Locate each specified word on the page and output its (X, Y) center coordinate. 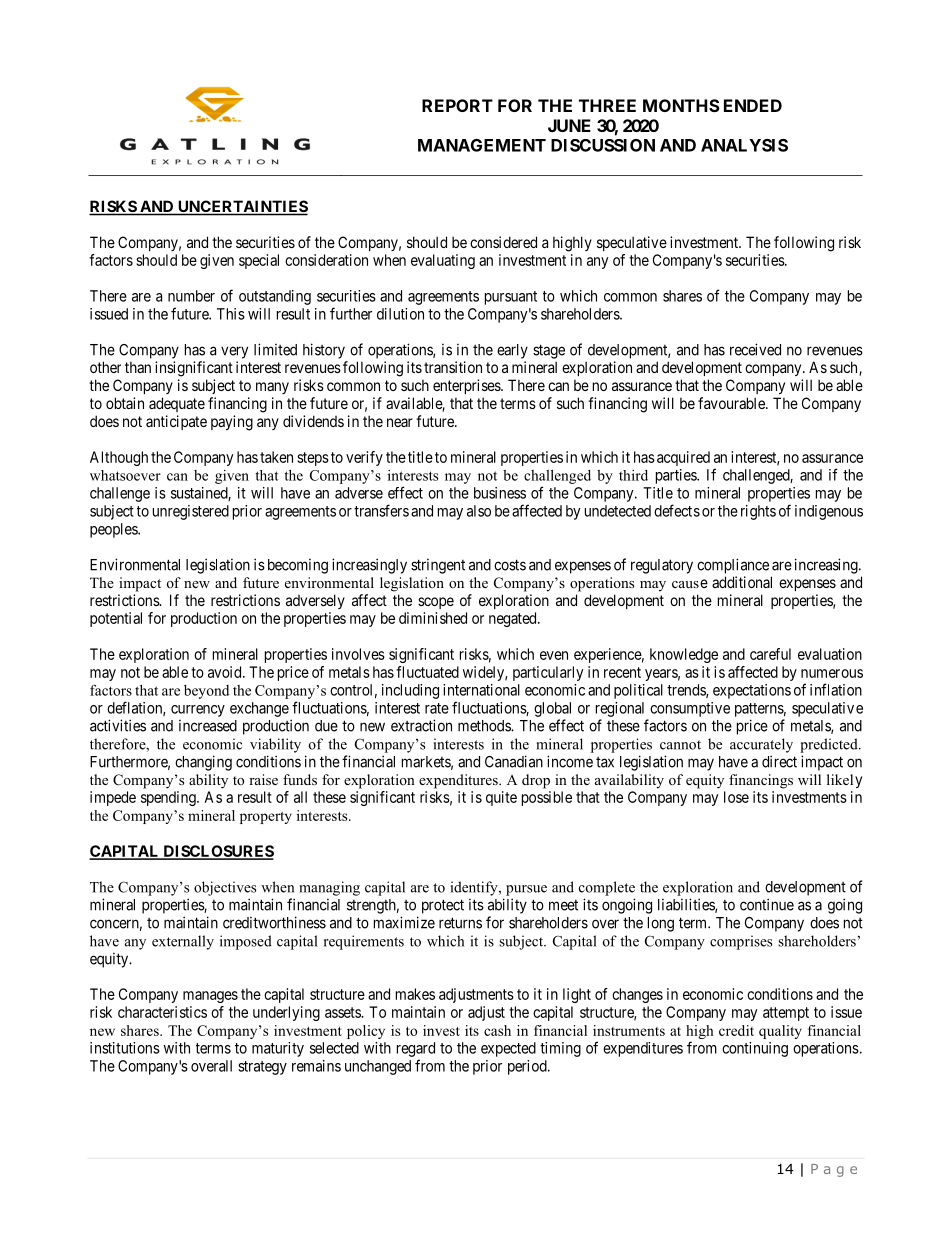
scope (436, 603)
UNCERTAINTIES (241, 207)
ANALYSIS (744, 145)
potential (116, 619)
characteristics (162, 1012)
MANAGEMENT (482, 145)
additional (742, 582)
